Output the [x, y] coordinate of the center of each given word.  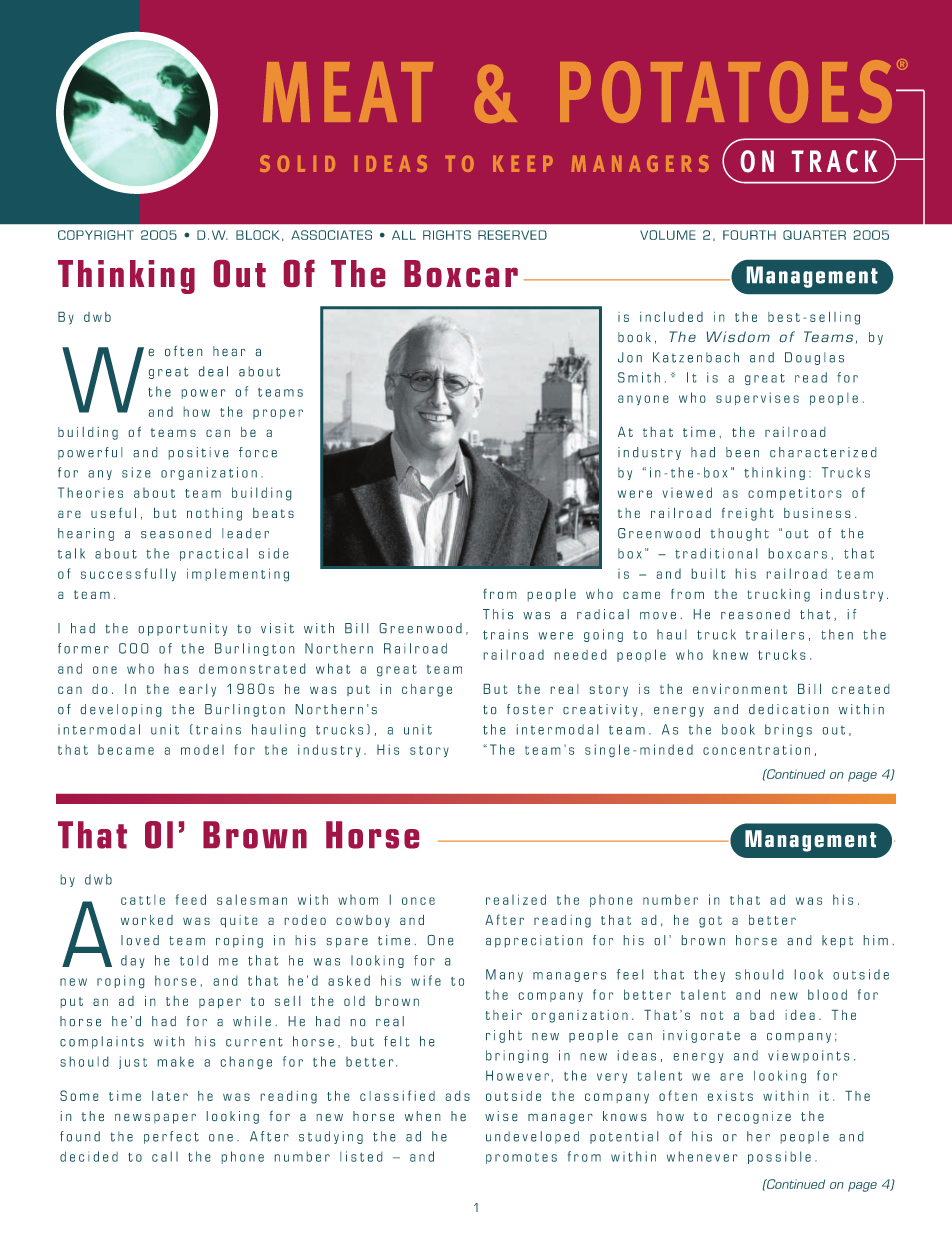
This [498, 614]
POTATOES [726, 91]
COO [133, 648]
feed [191, 899]
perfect [171, 1137]
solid [297, 163]
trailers [775, 634]
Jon [630, 357]
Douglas [814, 358]
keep [523, 164]
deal [213, 371]
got [710, 922]
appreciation [534, 941]
